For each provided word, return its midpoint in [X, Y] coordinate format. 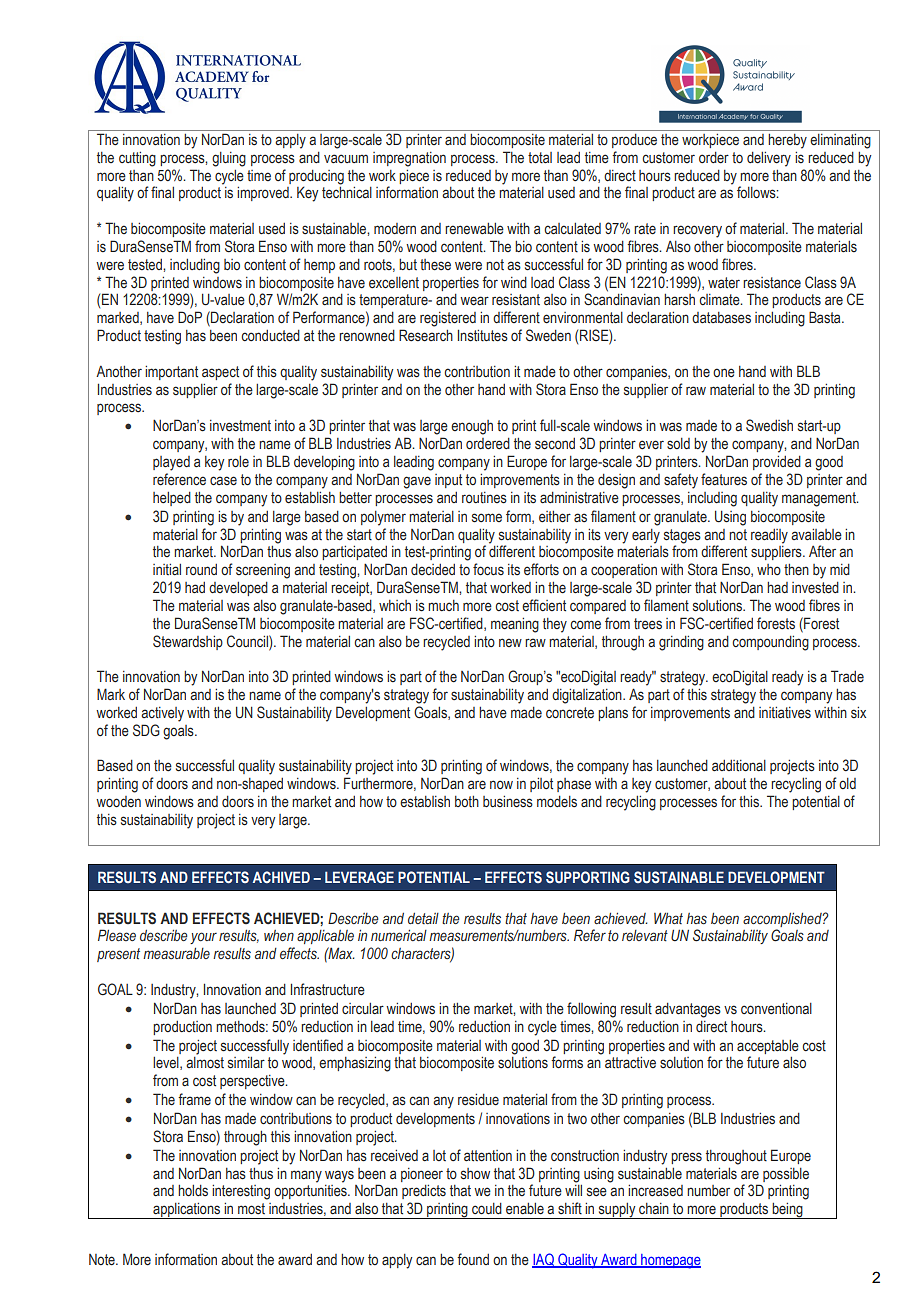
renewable [474, 229]
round [201, 569]
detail [423, 918]
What [668, 918]
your [203, 938]
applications [187, 1211]
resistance [772, 283]
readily [769, 536]
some [487, 518]
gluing [229, 159]
